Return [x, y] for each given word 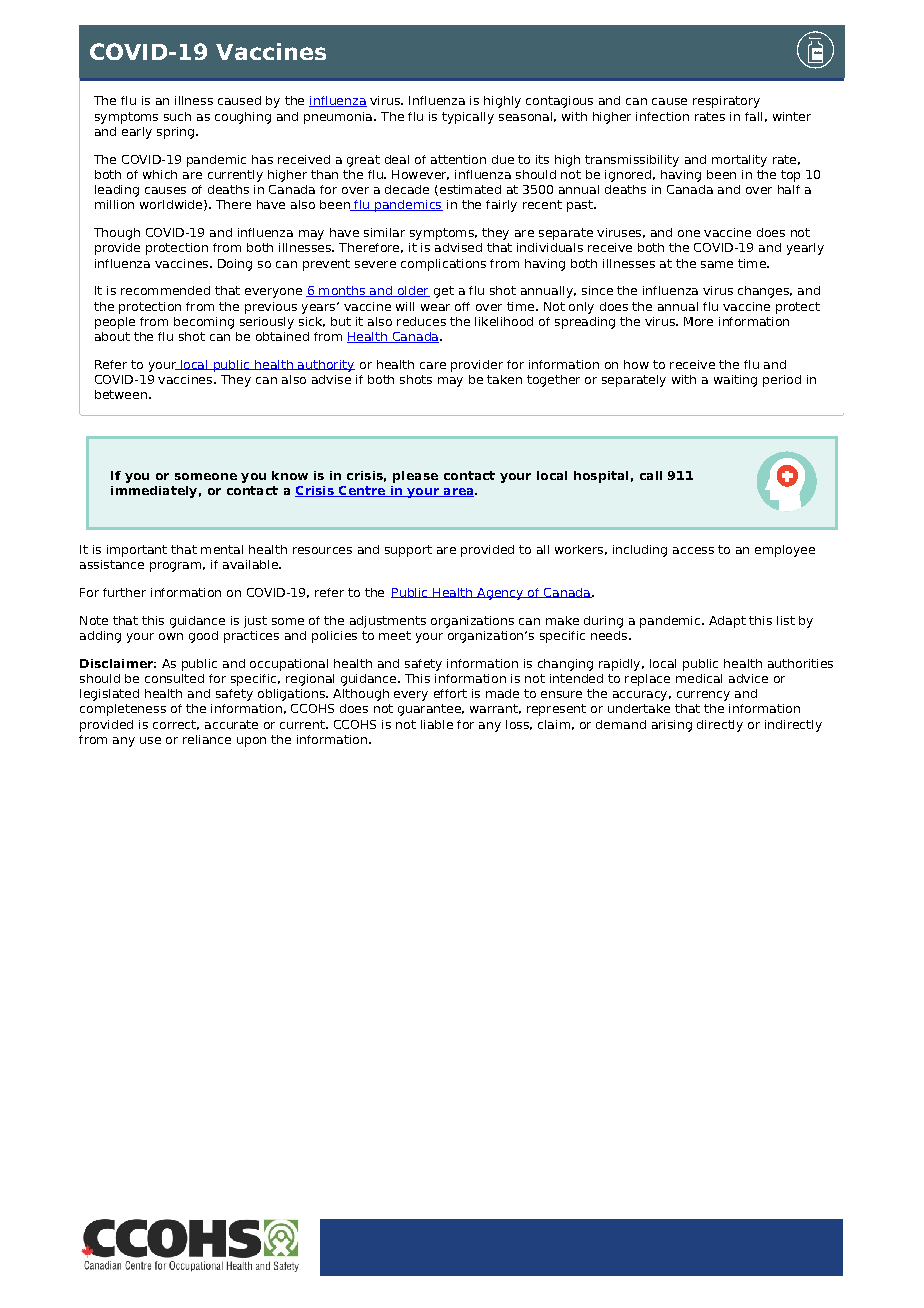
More [698, 321]
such [177, 116]
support [408, 551]
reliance [207, 739]
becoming [204, 323]
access [693, 550]
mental [222, 549]
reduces [421, 321]
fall [753, 116]
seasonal [525, 116]
